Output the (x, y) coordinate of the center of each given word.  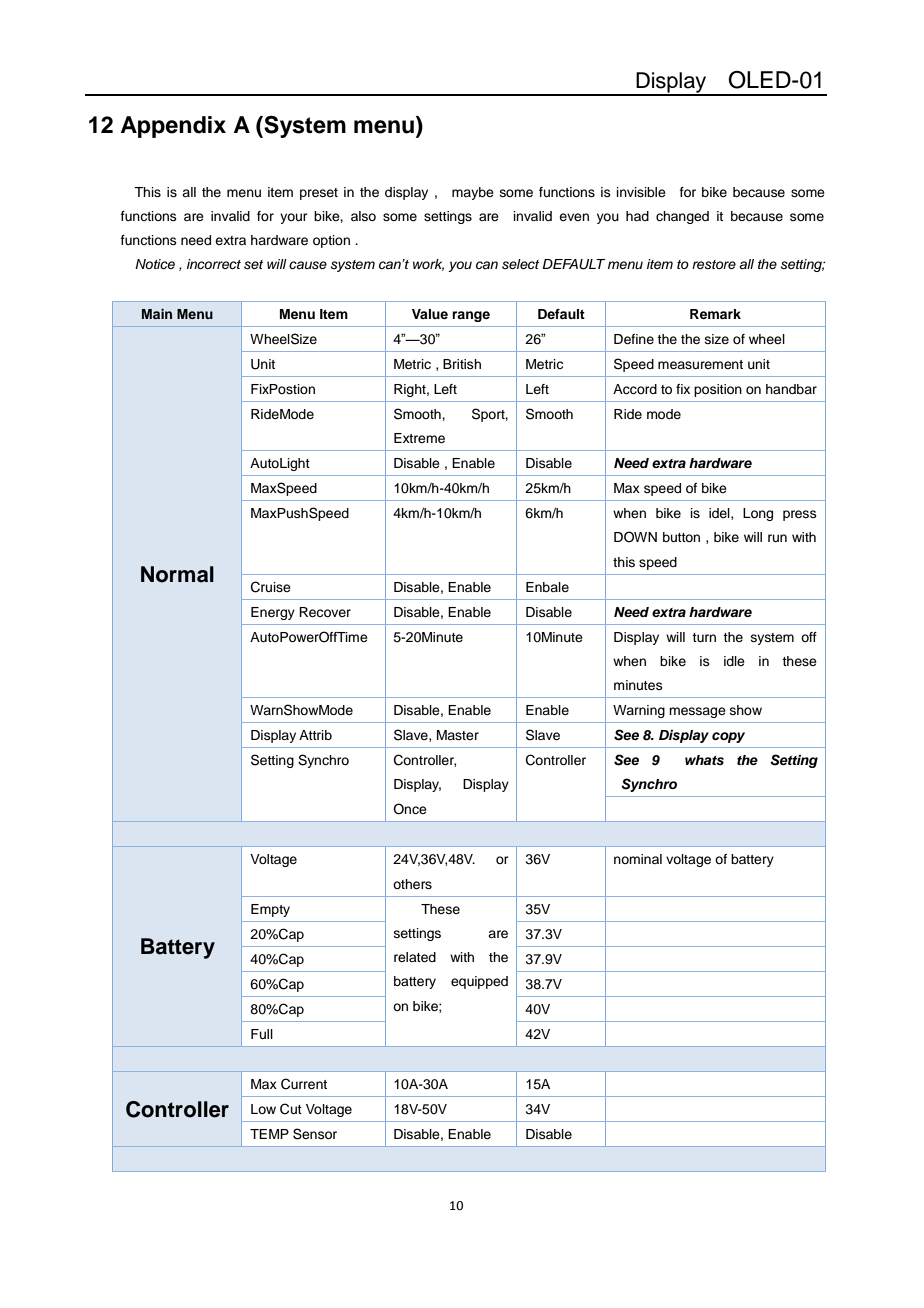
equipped (479, 982)
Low (263, 1109)
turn (704, 637)
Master (458, 735)
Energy (273, 613)
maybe (473, 193)
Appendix (173, 127)
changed (682, 217)
